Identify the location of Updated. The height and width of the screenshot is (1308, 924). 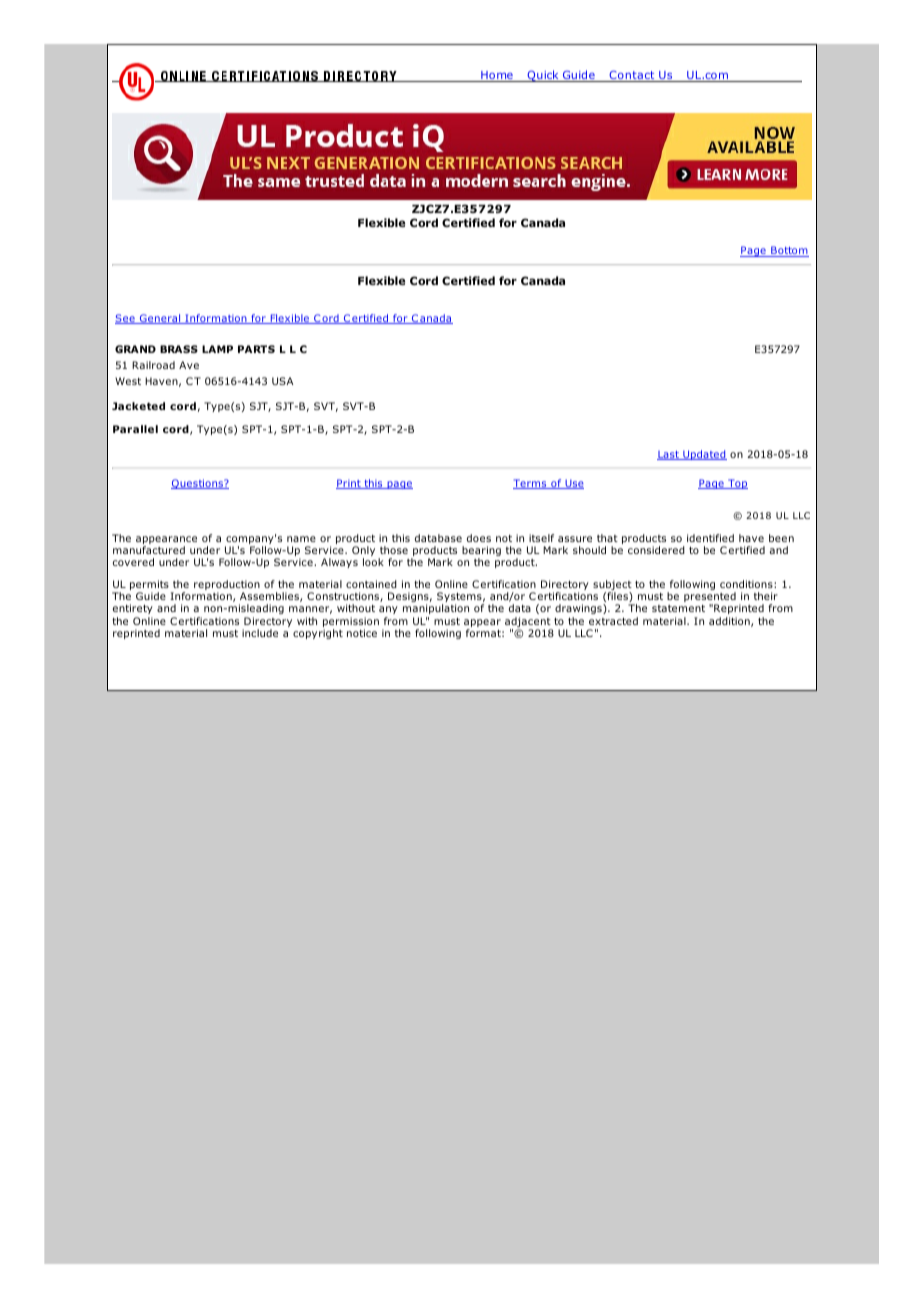
(704, 455).
